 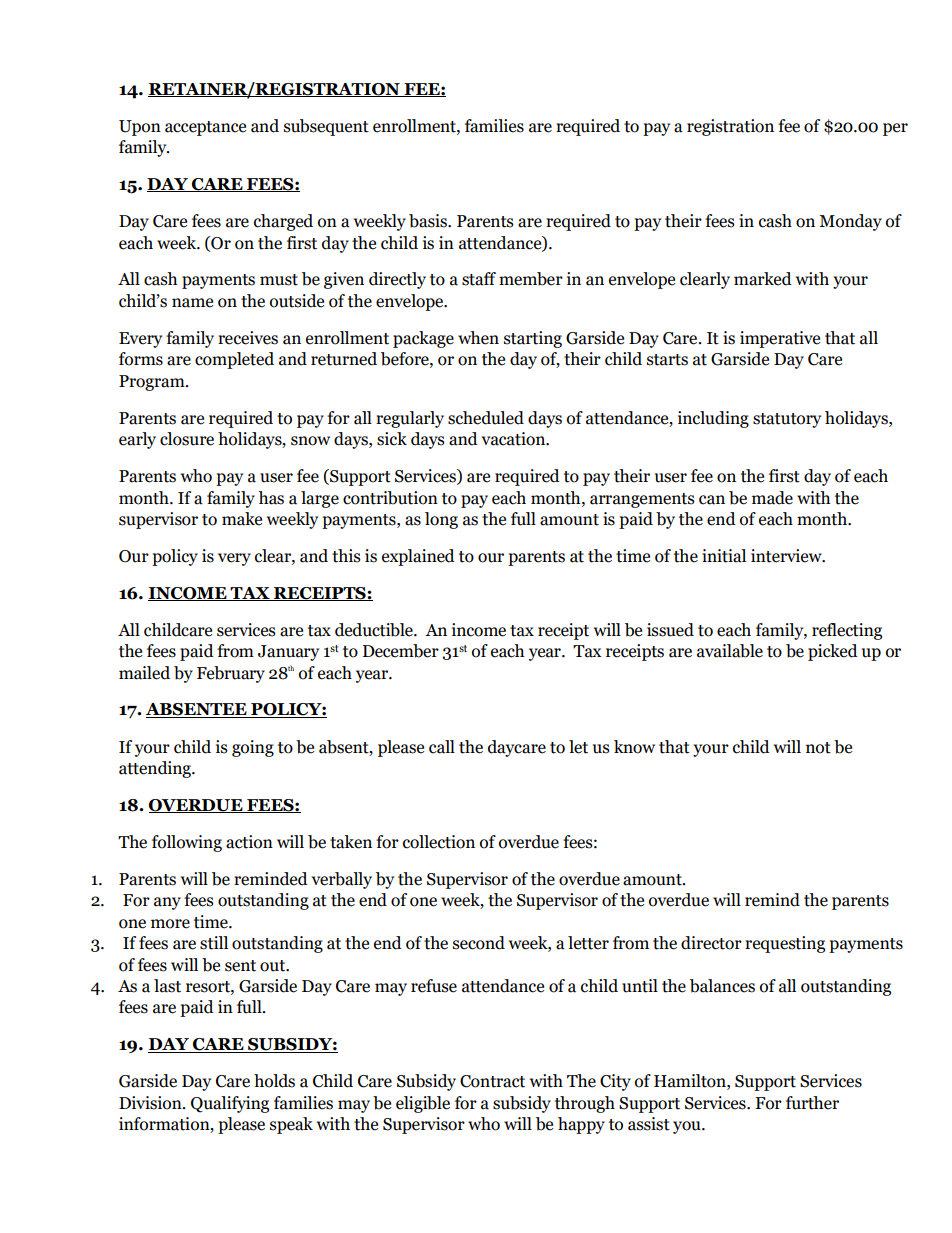 I want to click on Qualifying, so click(x=230, y=1104).
